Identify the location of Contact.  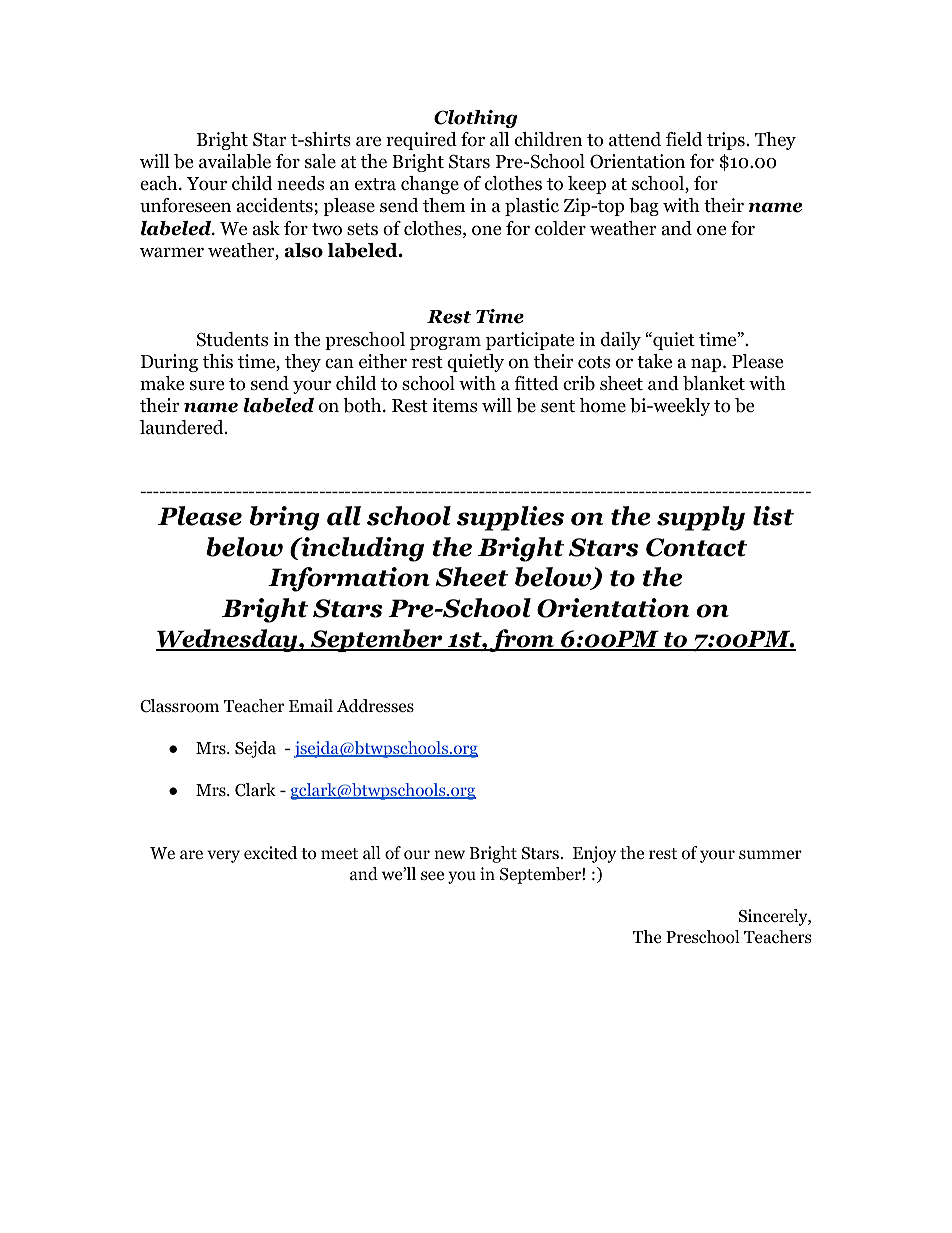
(696, 547).
